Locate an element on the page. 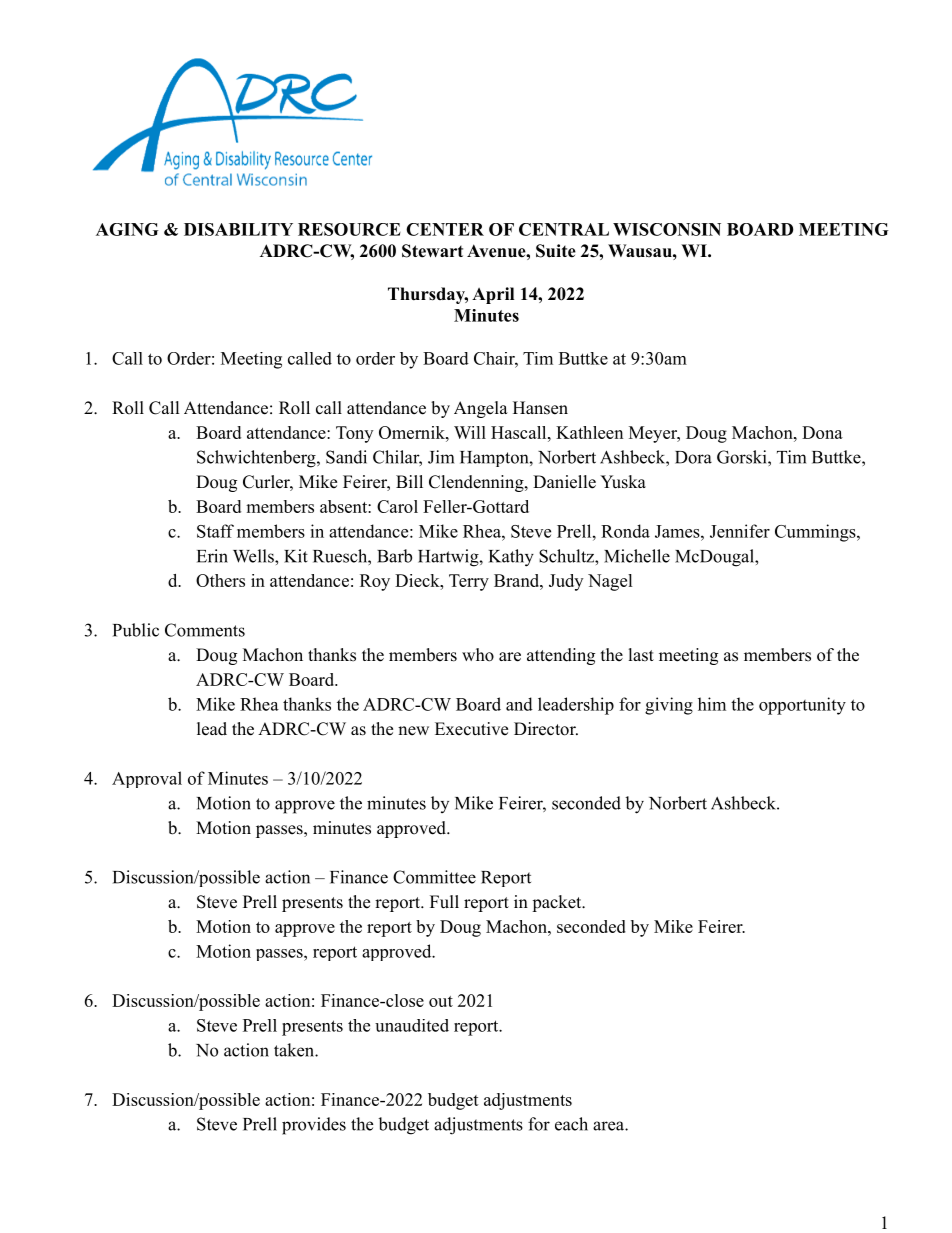  provides is located at coordinates (314, 1126).
